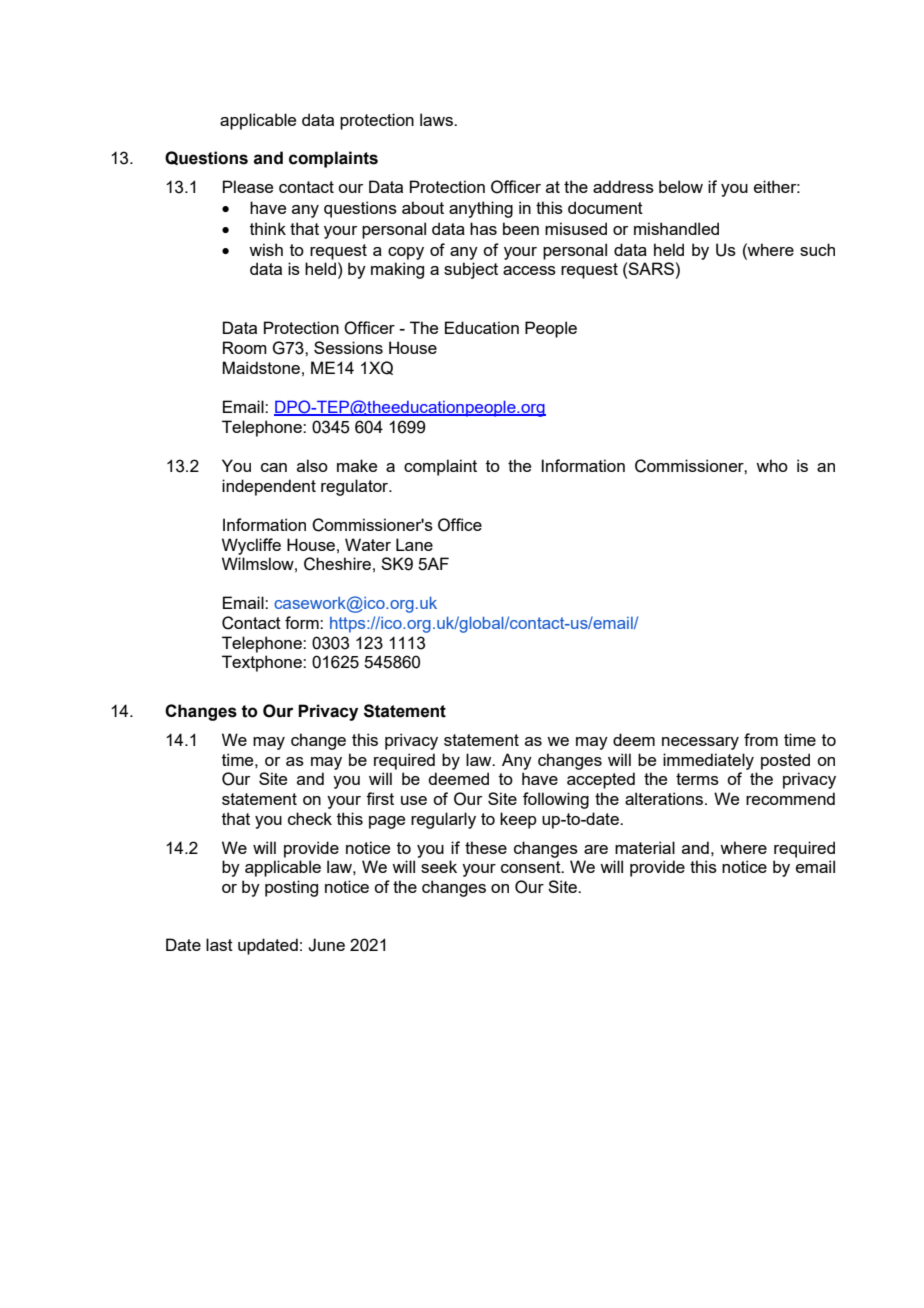 The width and height of the image is (924, 1308). Describe the element at coordinates (532, 867) in the image. I see `consent` at that location.
